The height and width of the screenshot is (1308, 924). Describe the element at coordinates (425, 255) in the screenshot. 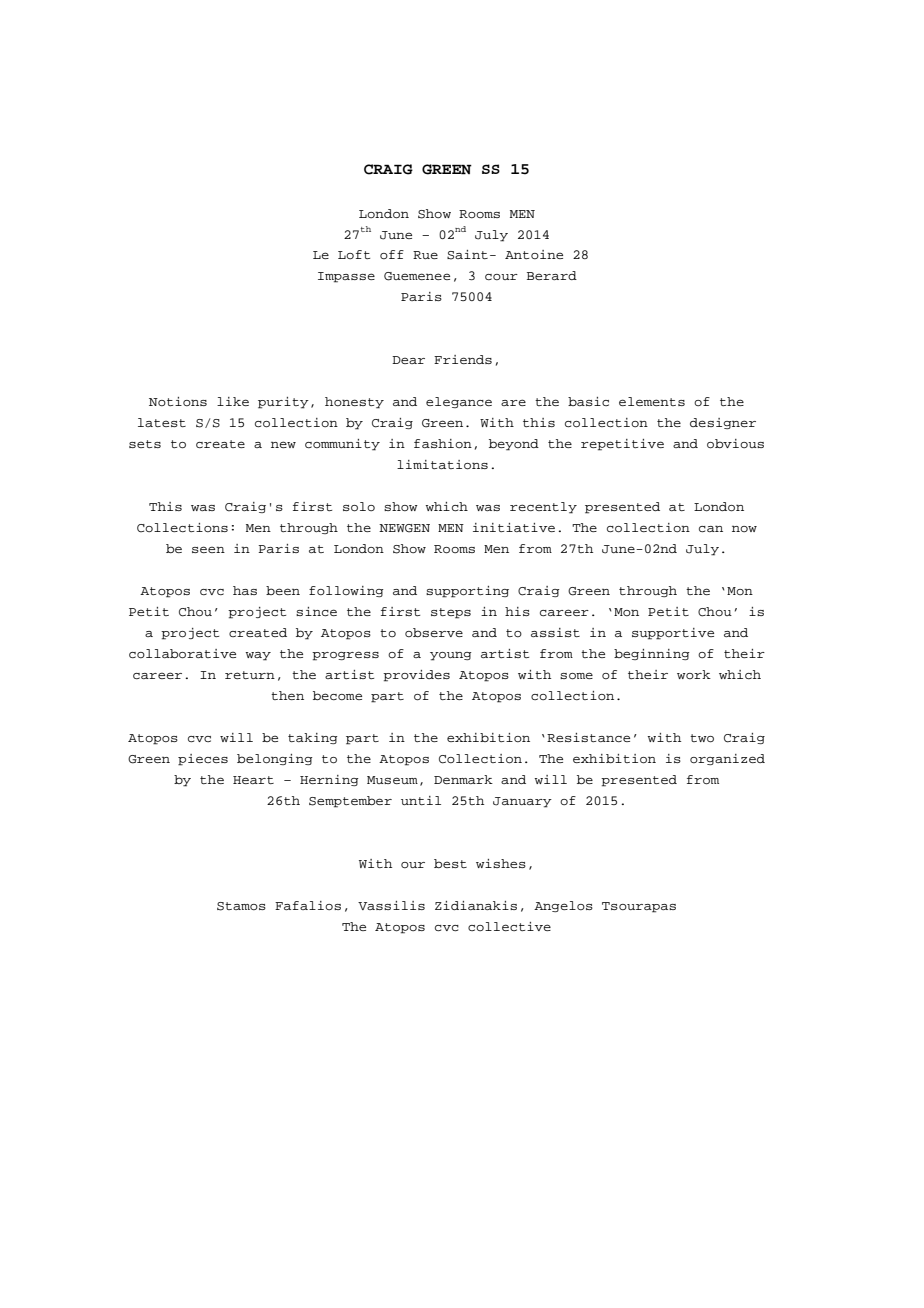

I see `Rue` at that location.
